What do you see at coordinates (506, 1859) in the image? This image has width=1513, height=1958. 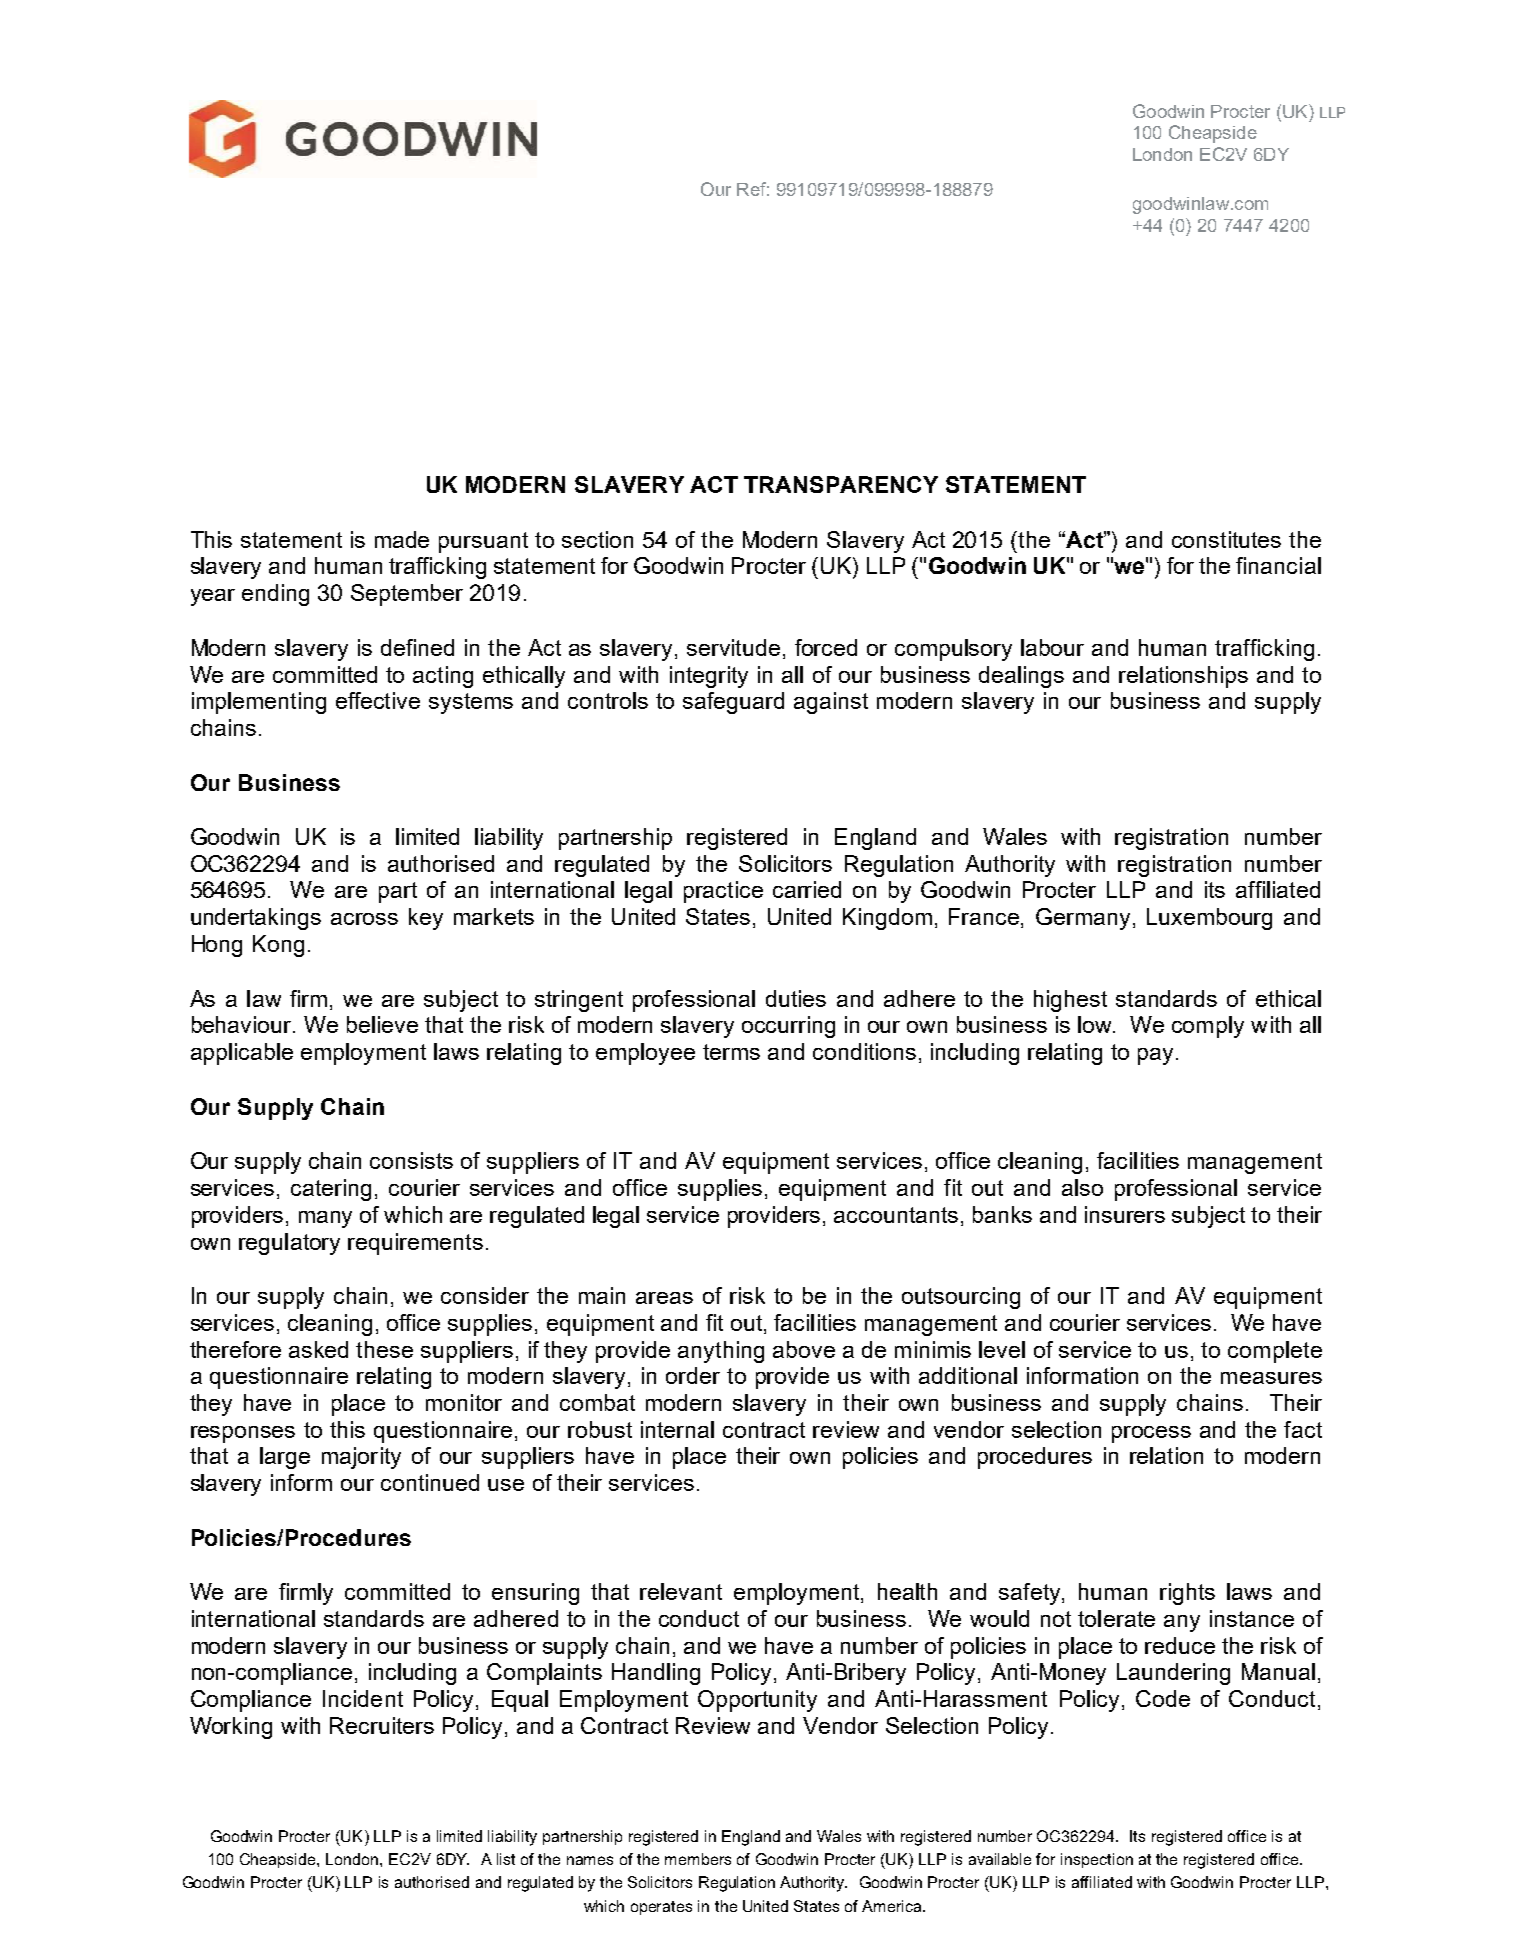 I see `list` at bounding box center [506, 1859].
